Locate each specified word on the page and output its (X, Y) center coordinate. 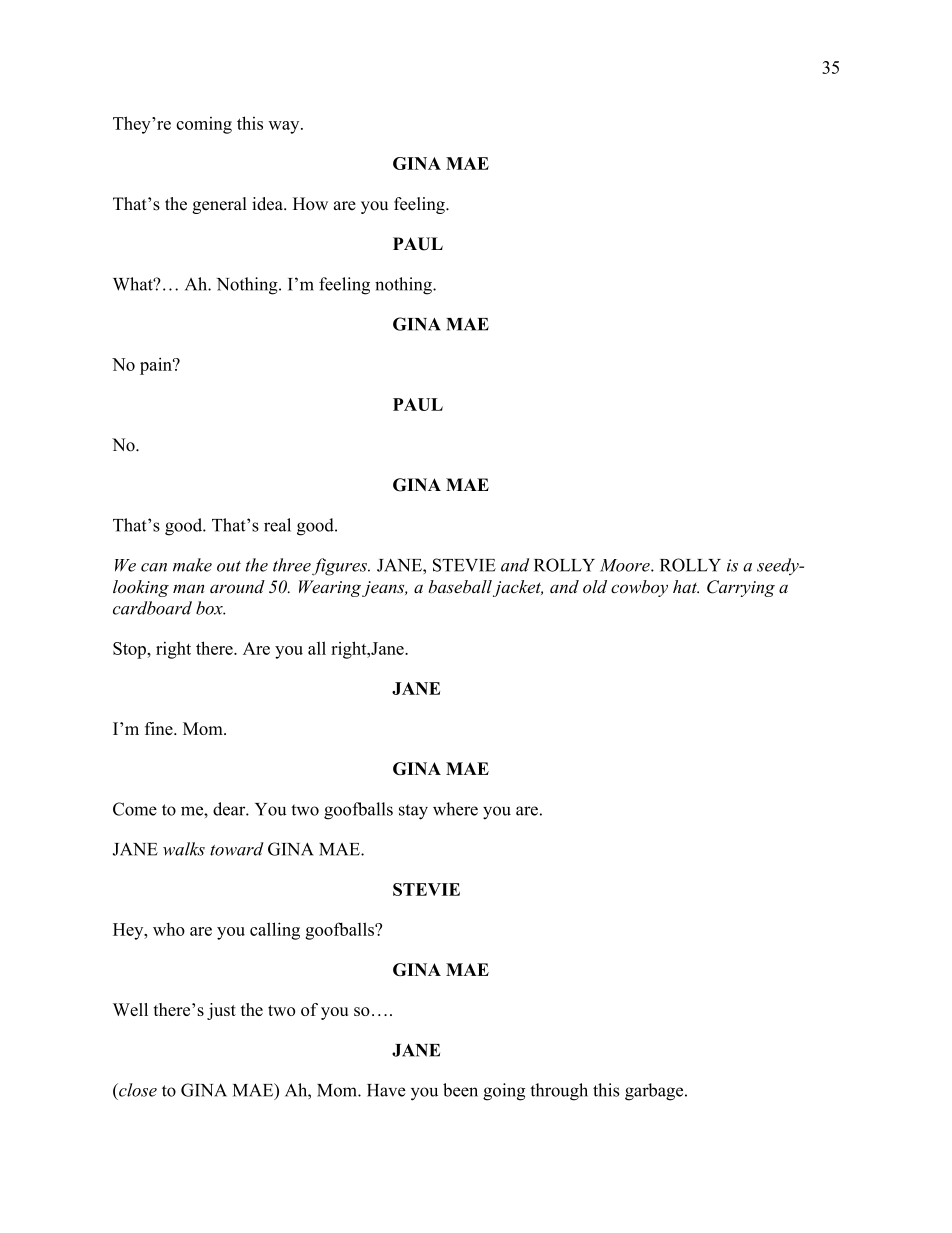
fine (160, 728)
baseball (461, 588)
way (285, 127)
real (277, 525)
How (310, 204)
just (221, 1011)
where (455, 809)
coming (204, 125)
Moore (626, 565)
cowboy (639, 588)
